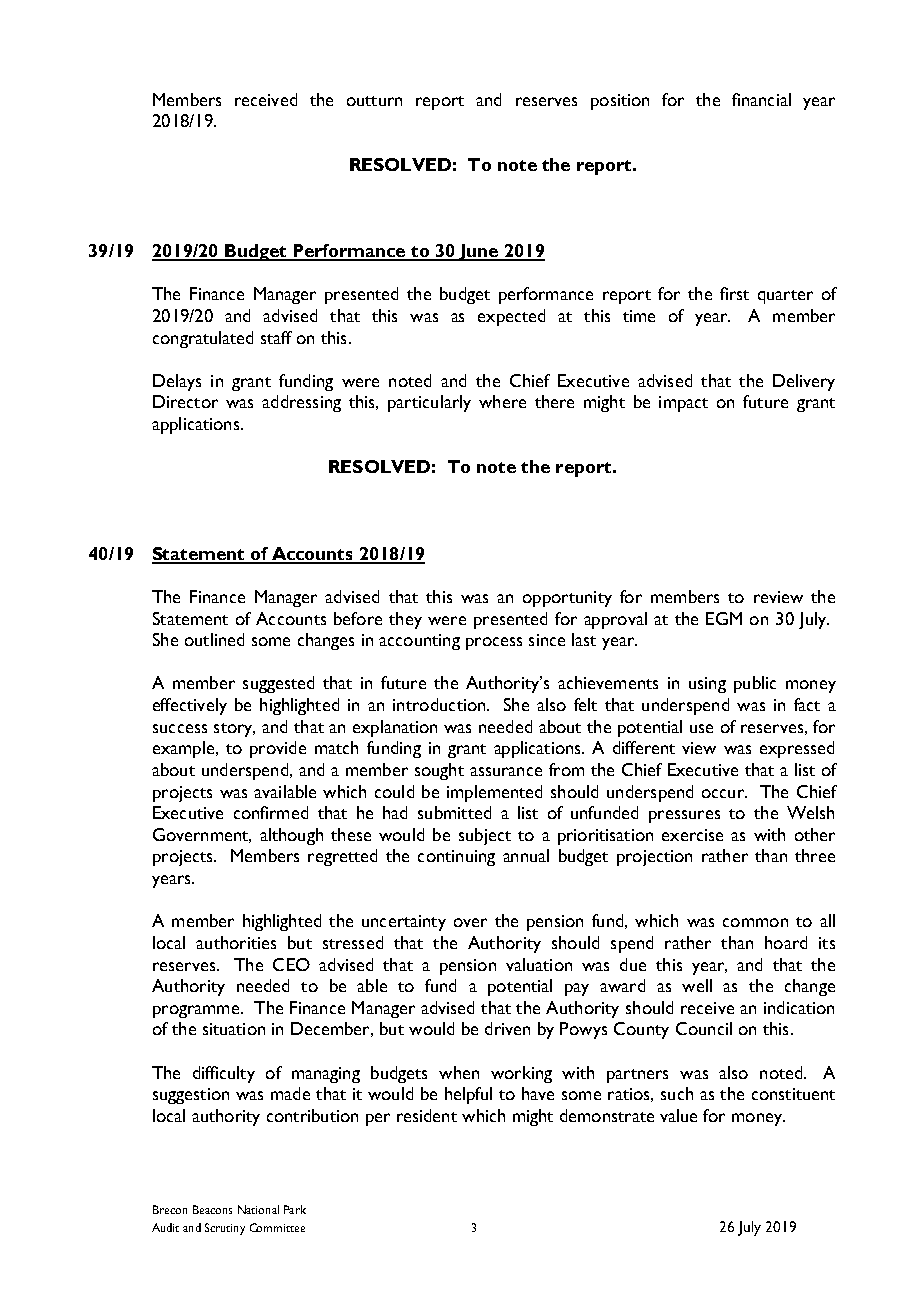  I want to click on Delivery, so click(804, 382).
